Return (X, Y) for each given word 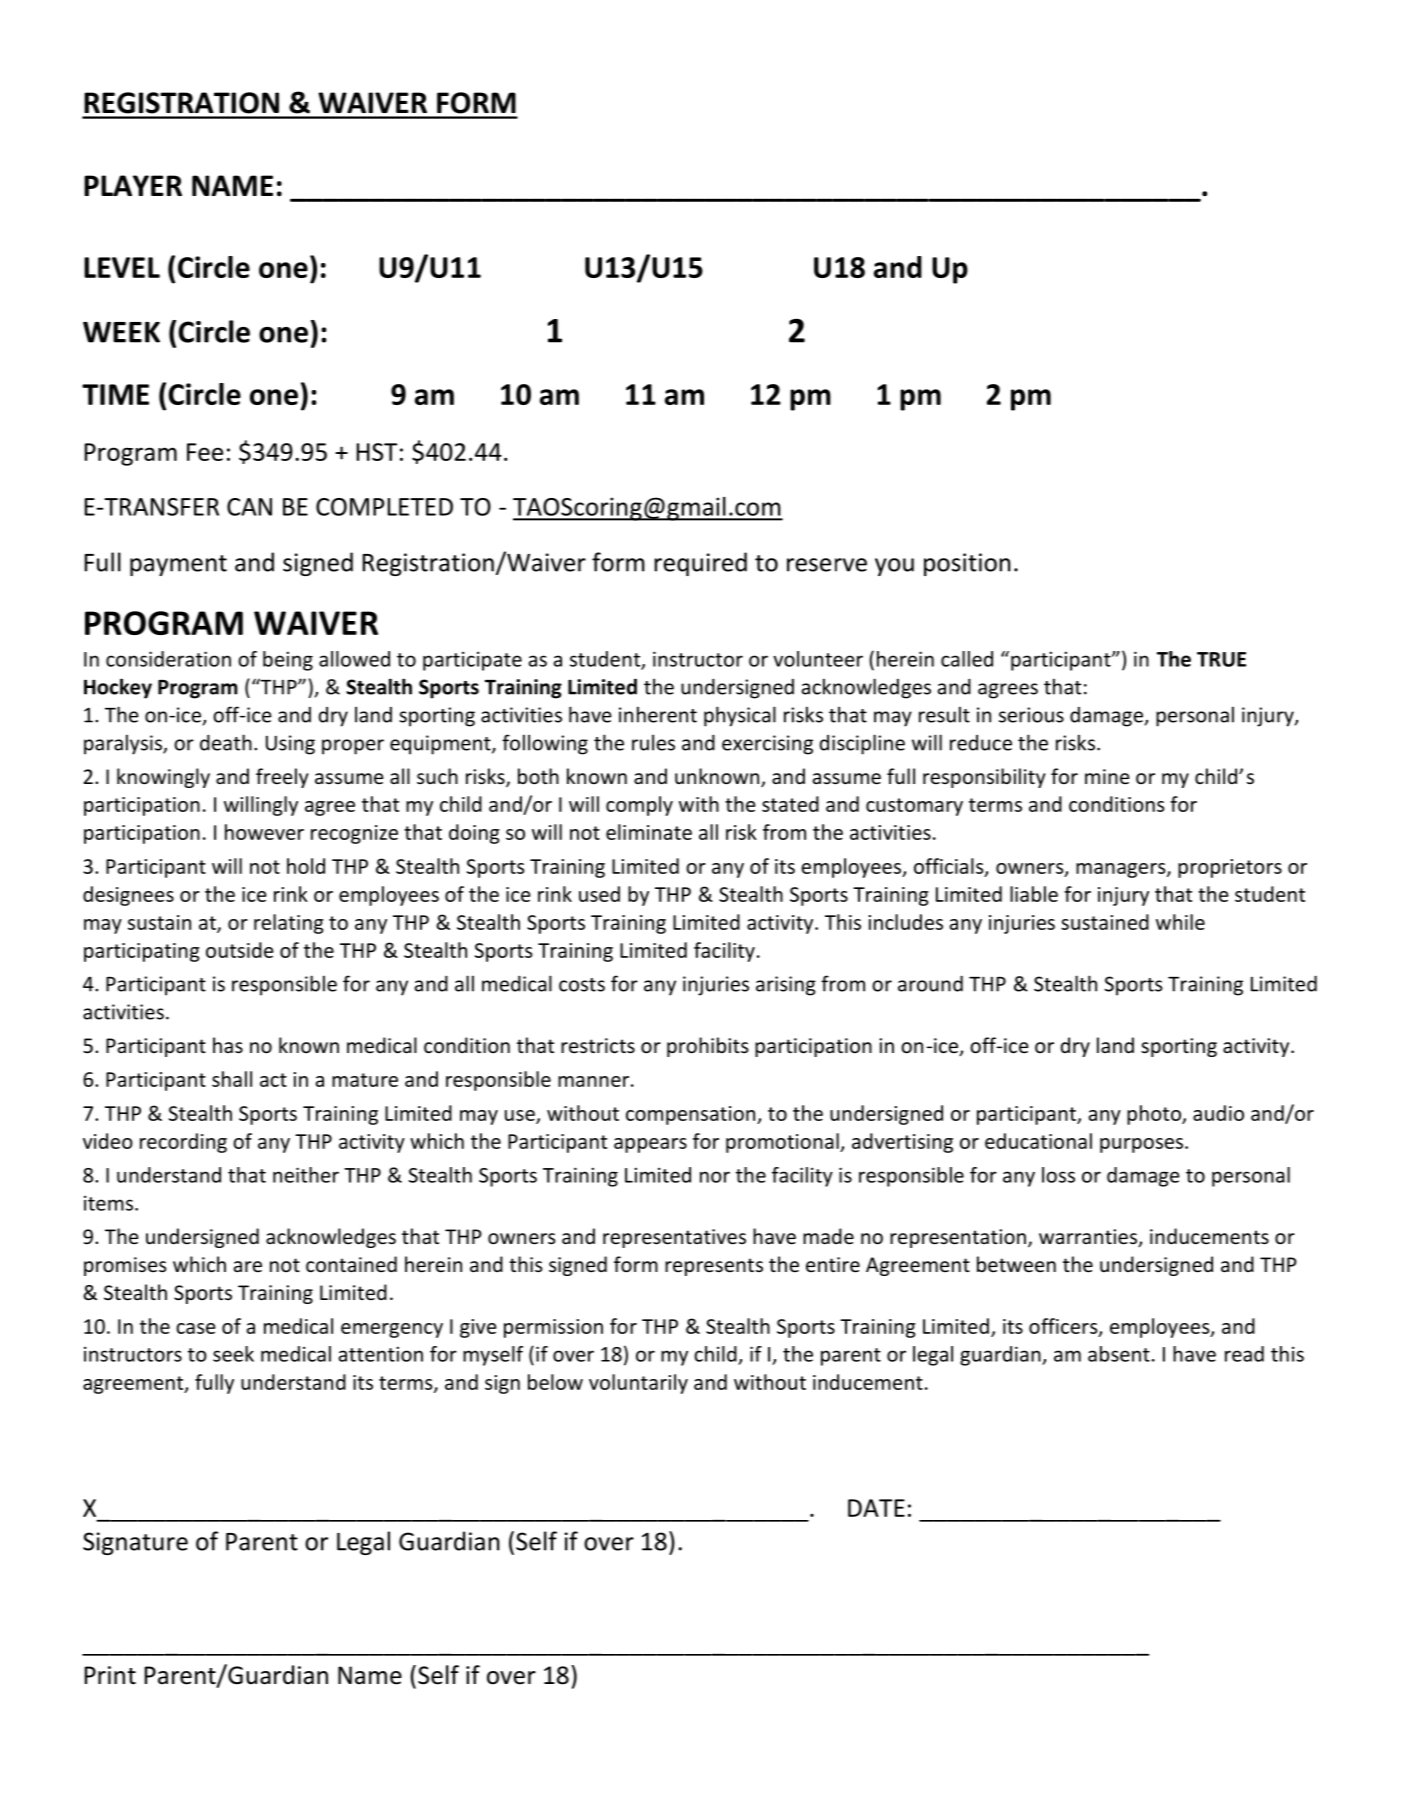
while (1180, 922)
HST (377, 452)
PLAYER (133, 185)
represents (714, 1267)
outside (240, 950)
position (967, 564)
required (700, 564)
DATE (876, 1508)
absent (1119, 1354)
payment (178, 565)
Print (110, 1675)
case (196, 1328)
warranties (1089, 1238)
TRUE (1221, 659)
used (599, 894)
